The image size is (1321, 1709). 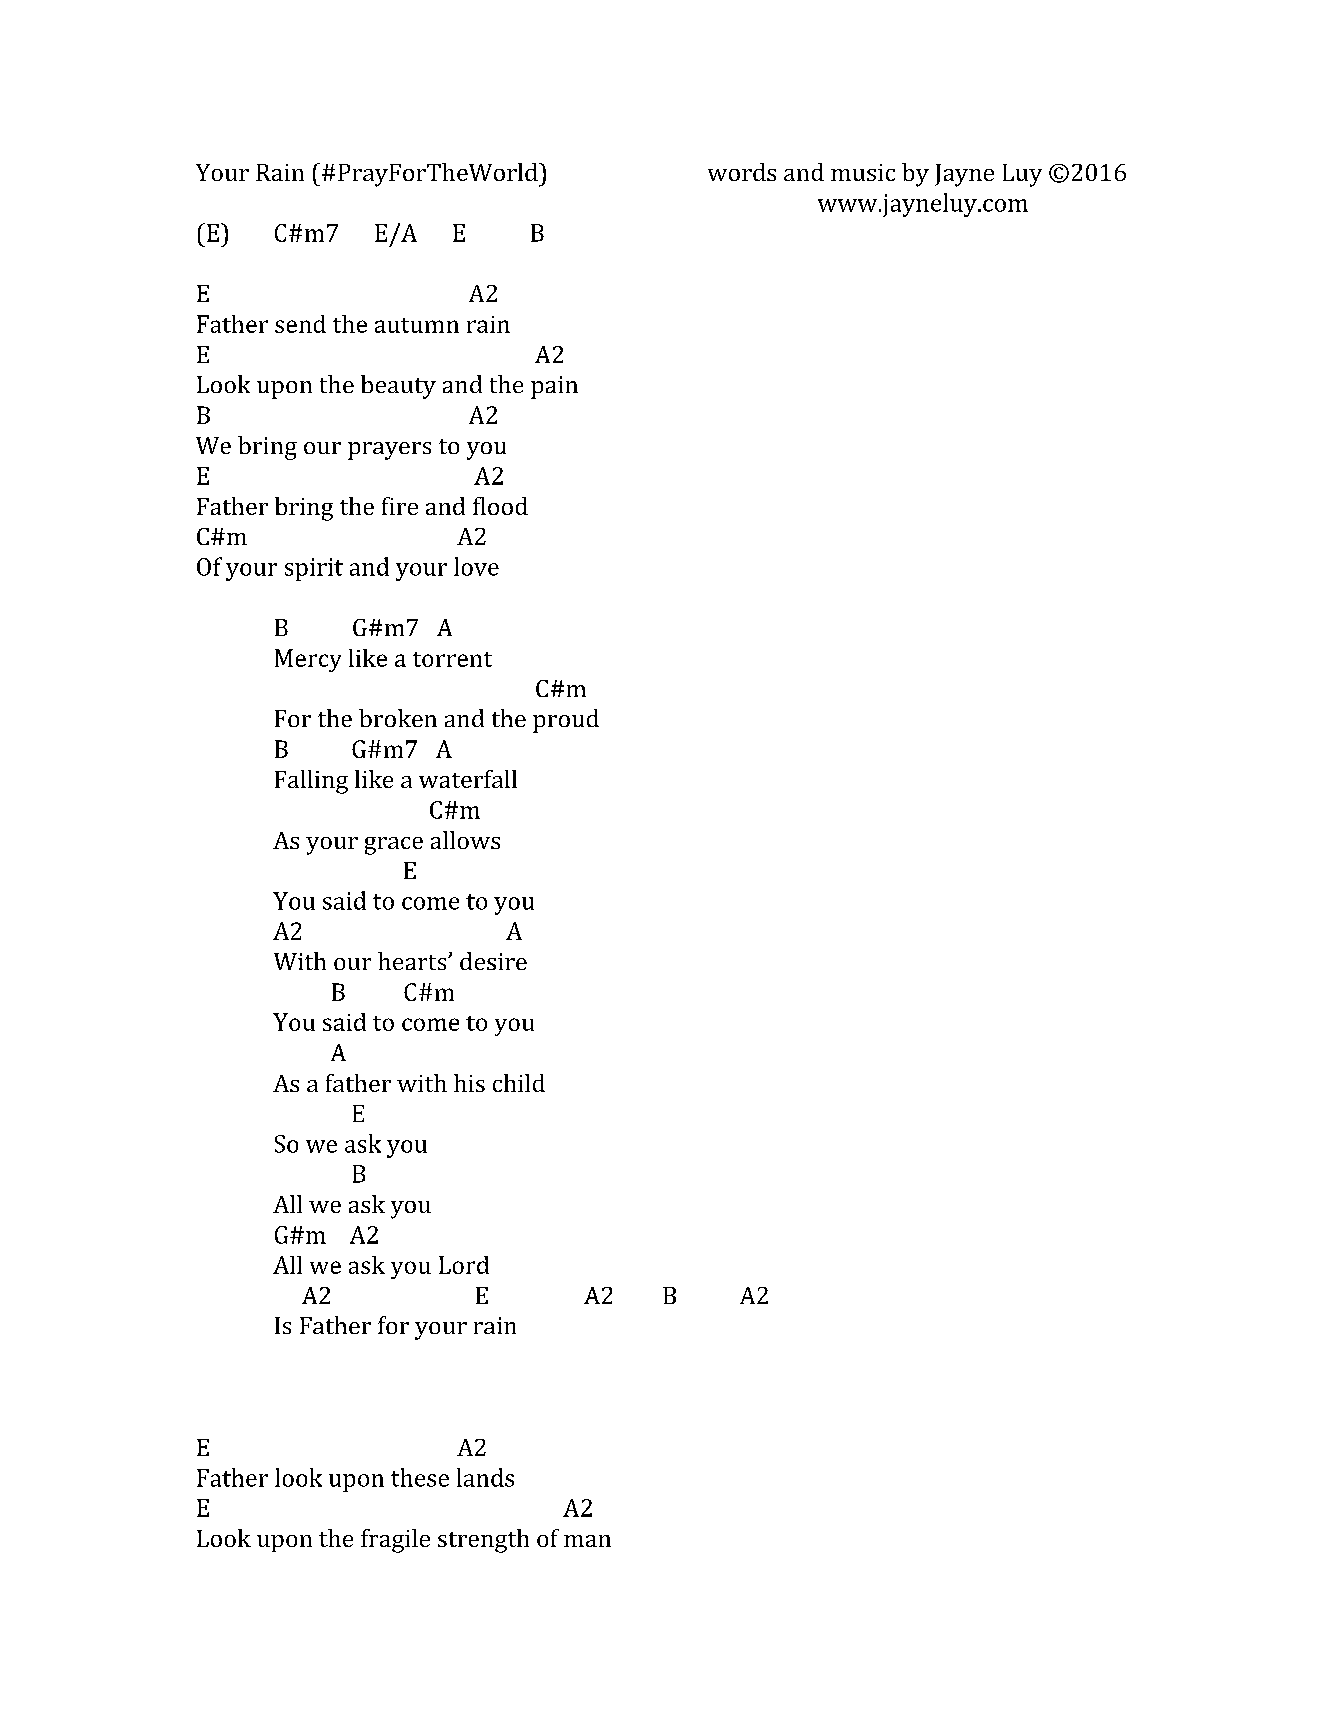 What do you see at coordinates (500, 506) in the page?
I see `flood` at bounding box center [500, 506].
